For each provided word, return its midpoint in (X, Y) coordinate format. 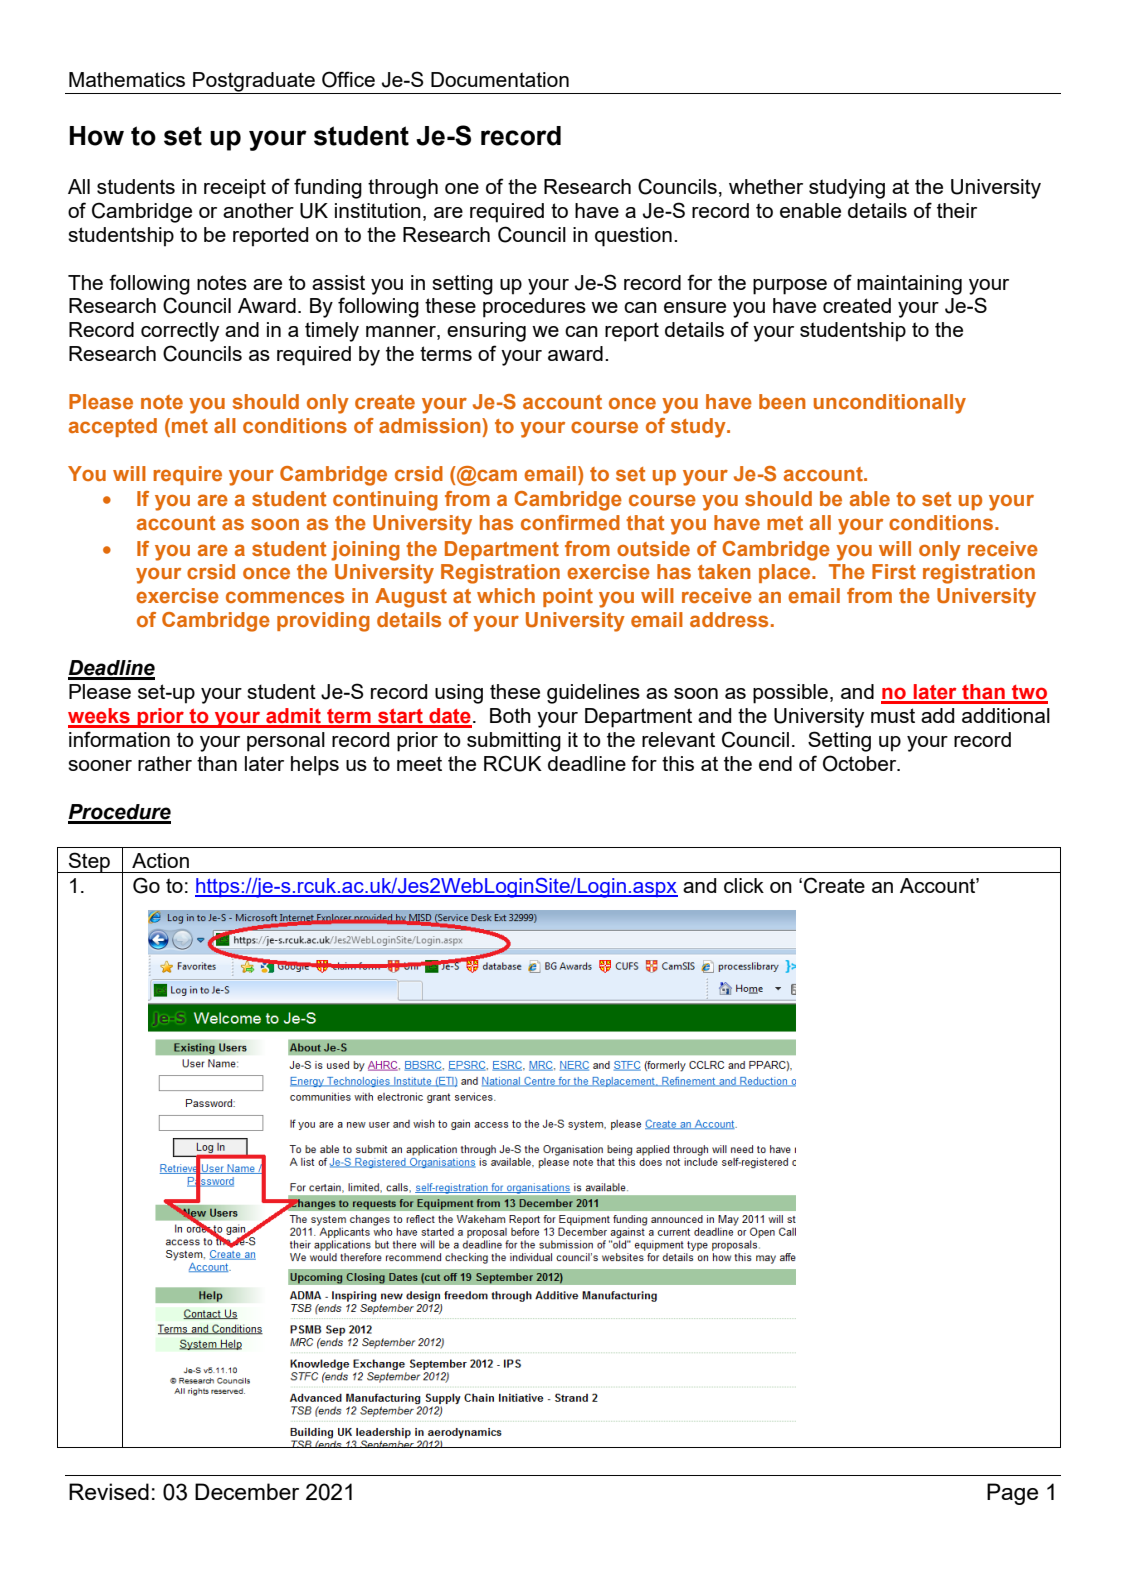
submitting (514, 742)
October (861, 763)
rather (165, 763)
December (247, 1491)
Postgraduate (254, 82)
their (957, 210)
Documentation (500, 79)
